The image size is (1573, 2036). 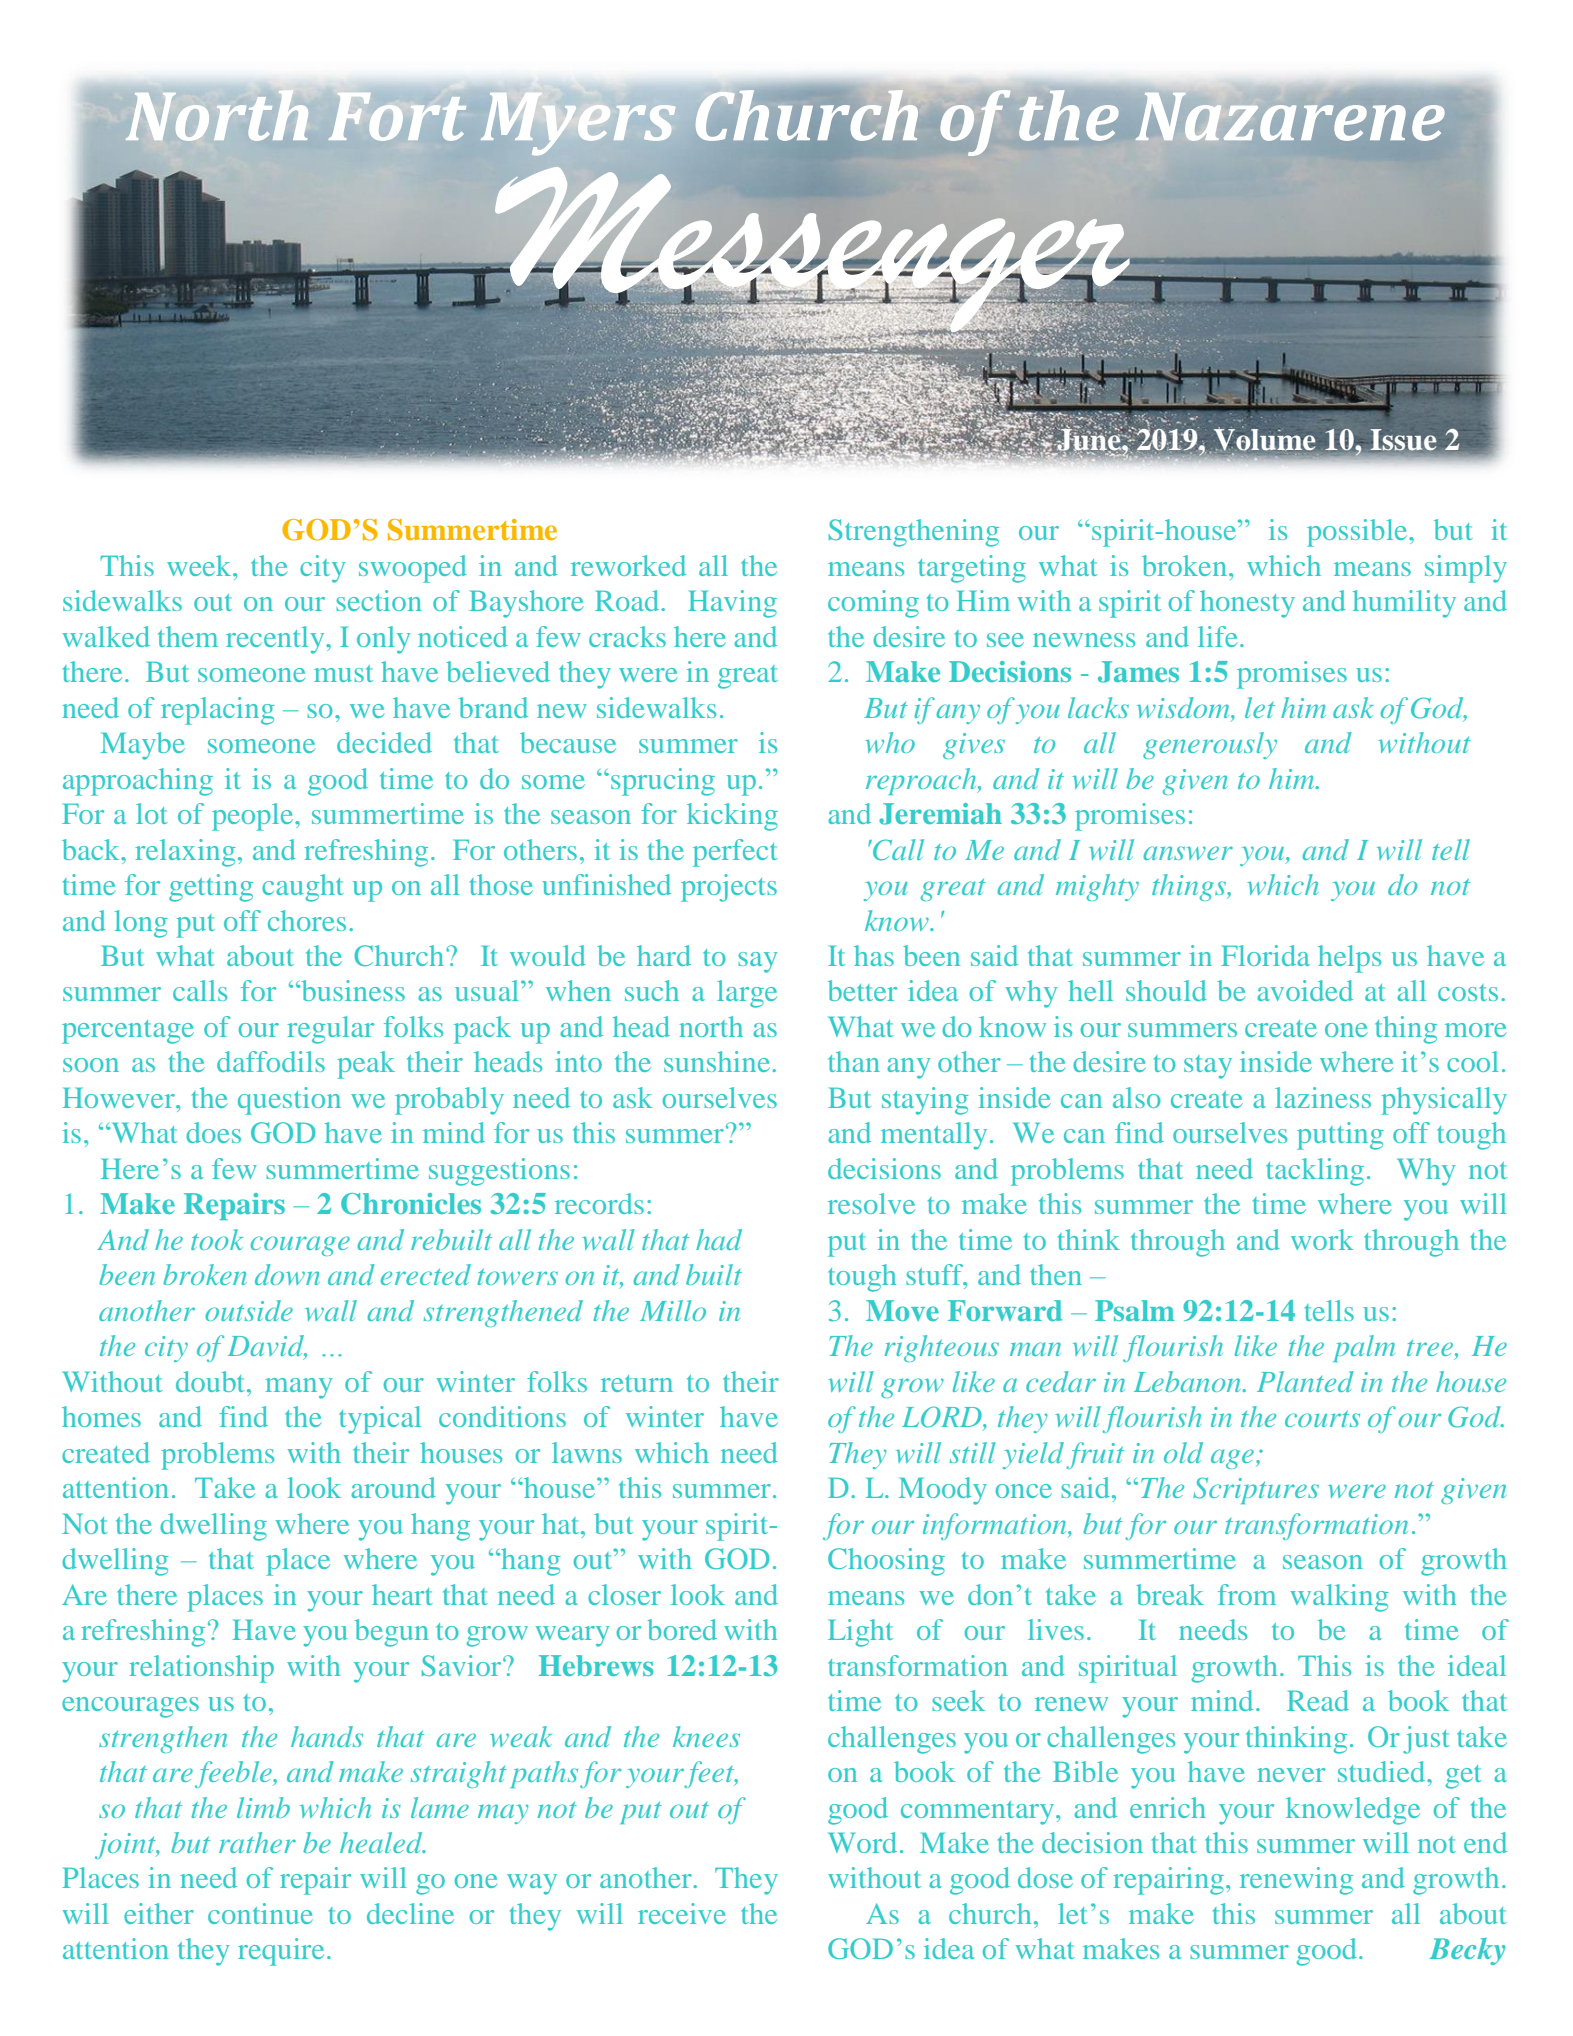 What do you see at coordinates (732, 604) in the screenshot?
I see `Having` at bounding box center [732, 604].
